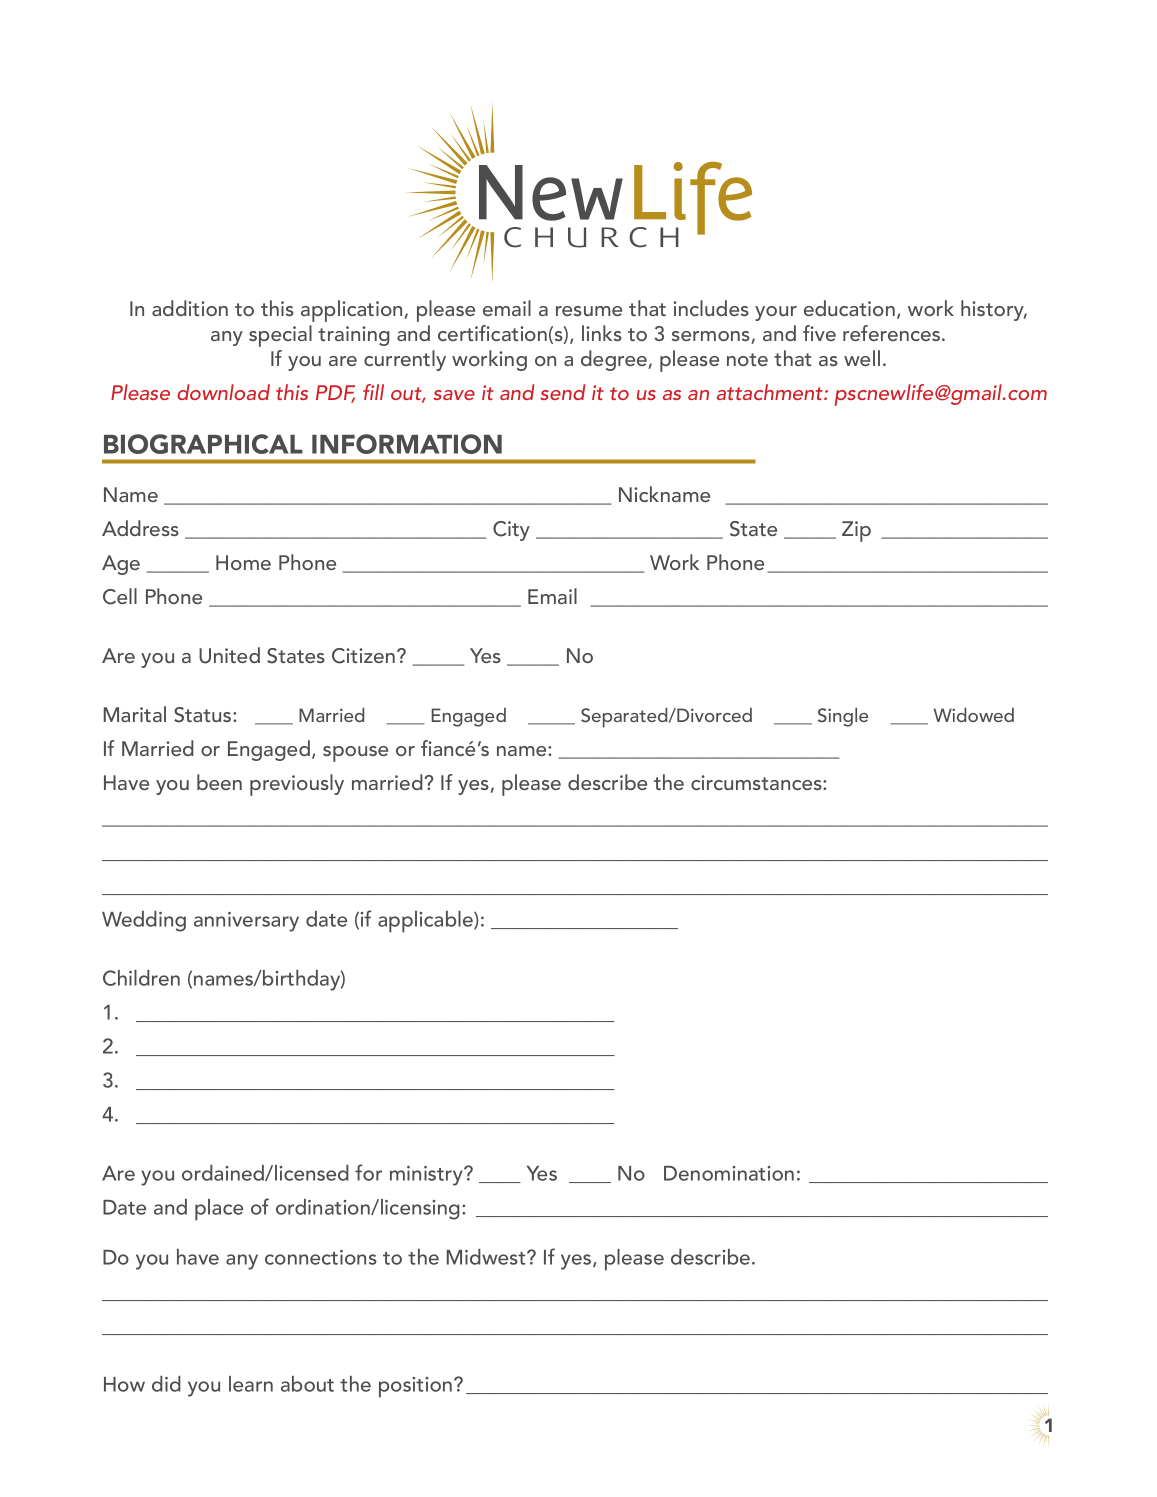 The image size is (1157, 1497). Describe the element at coordinates (602, 333) in the screenshot. I see `links` at that location.
